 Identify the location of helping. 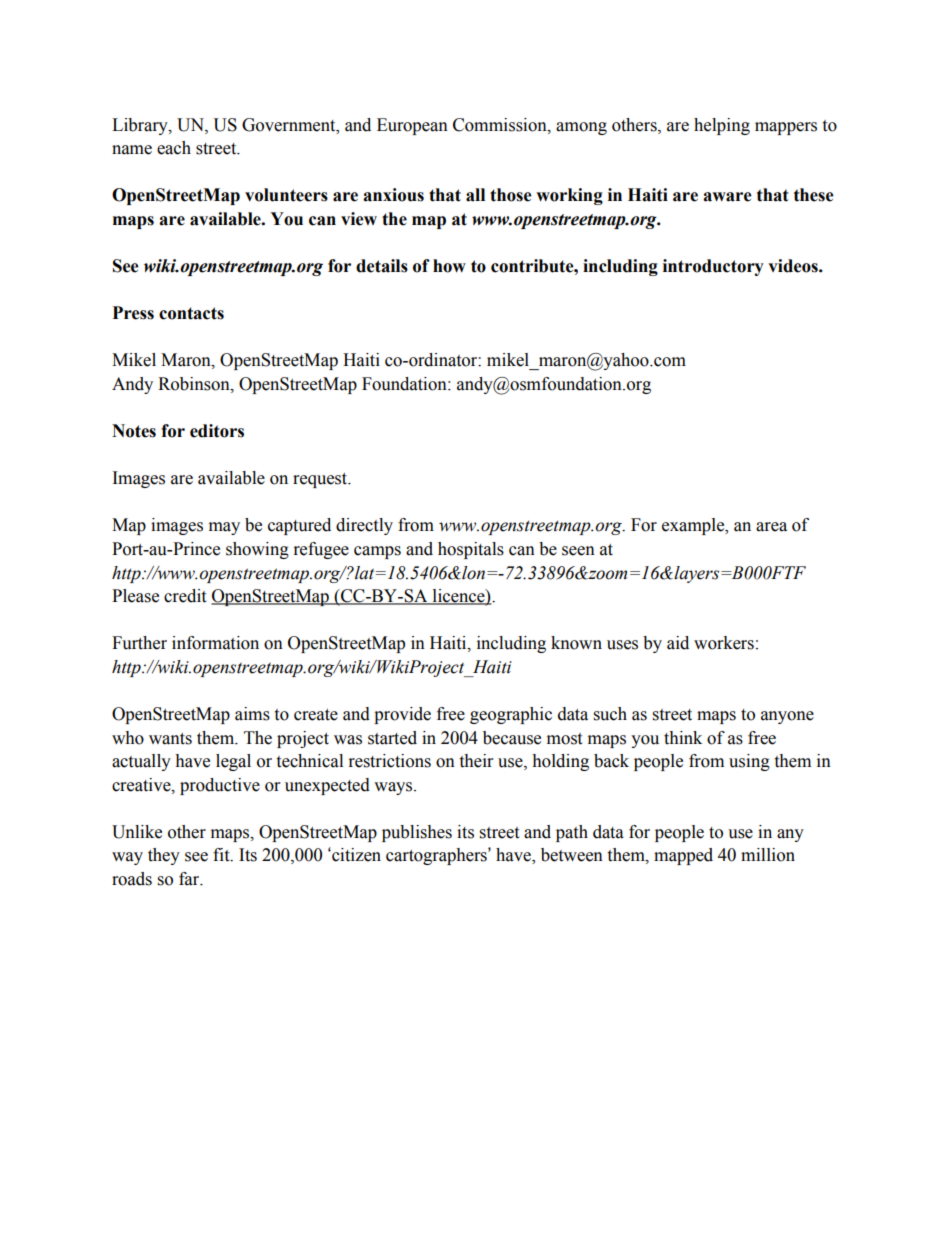
(722, 126).
